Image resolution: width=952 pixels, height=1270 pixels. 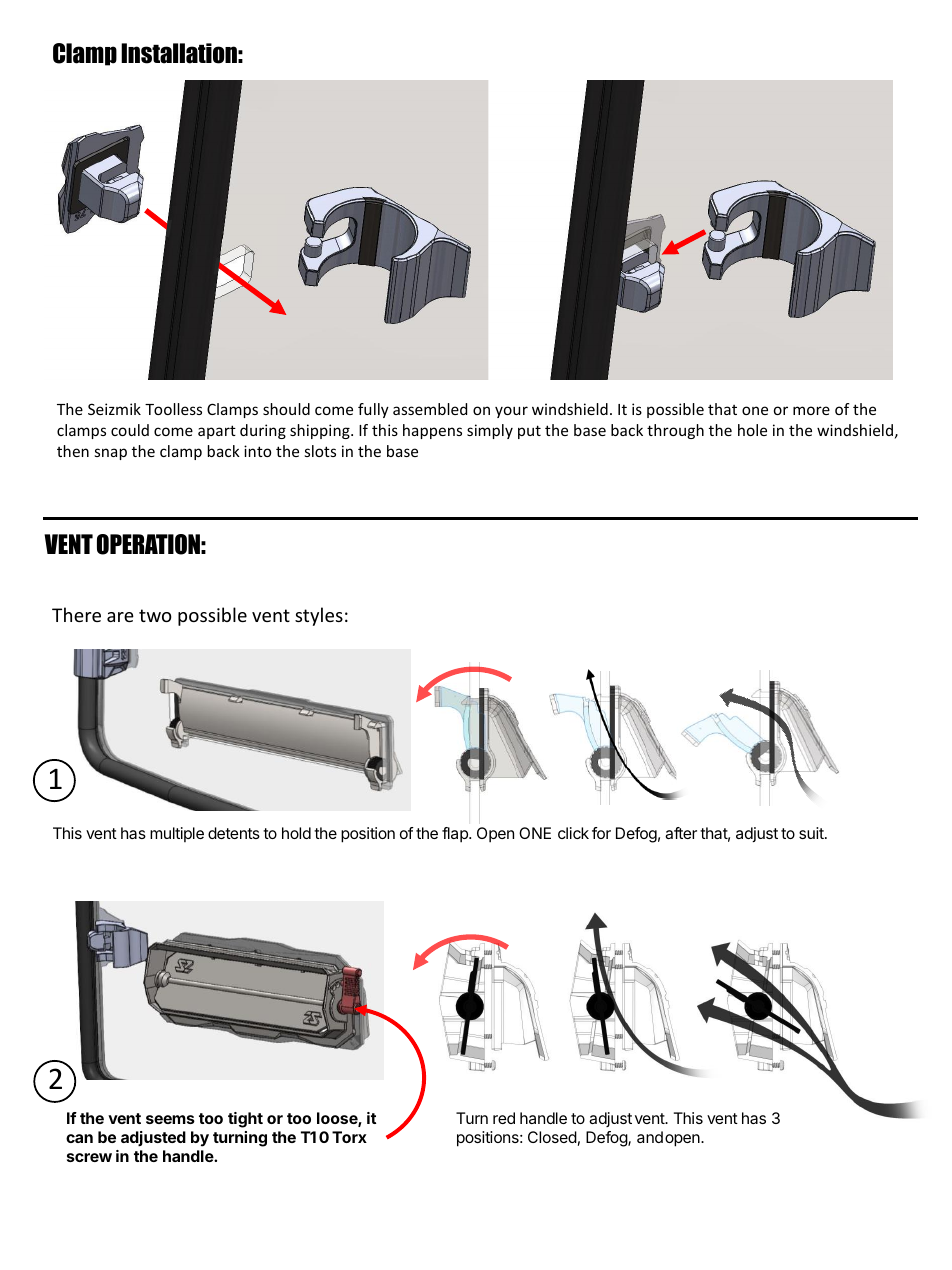 I want to click on Closed, so click(x=552, y=1137).
